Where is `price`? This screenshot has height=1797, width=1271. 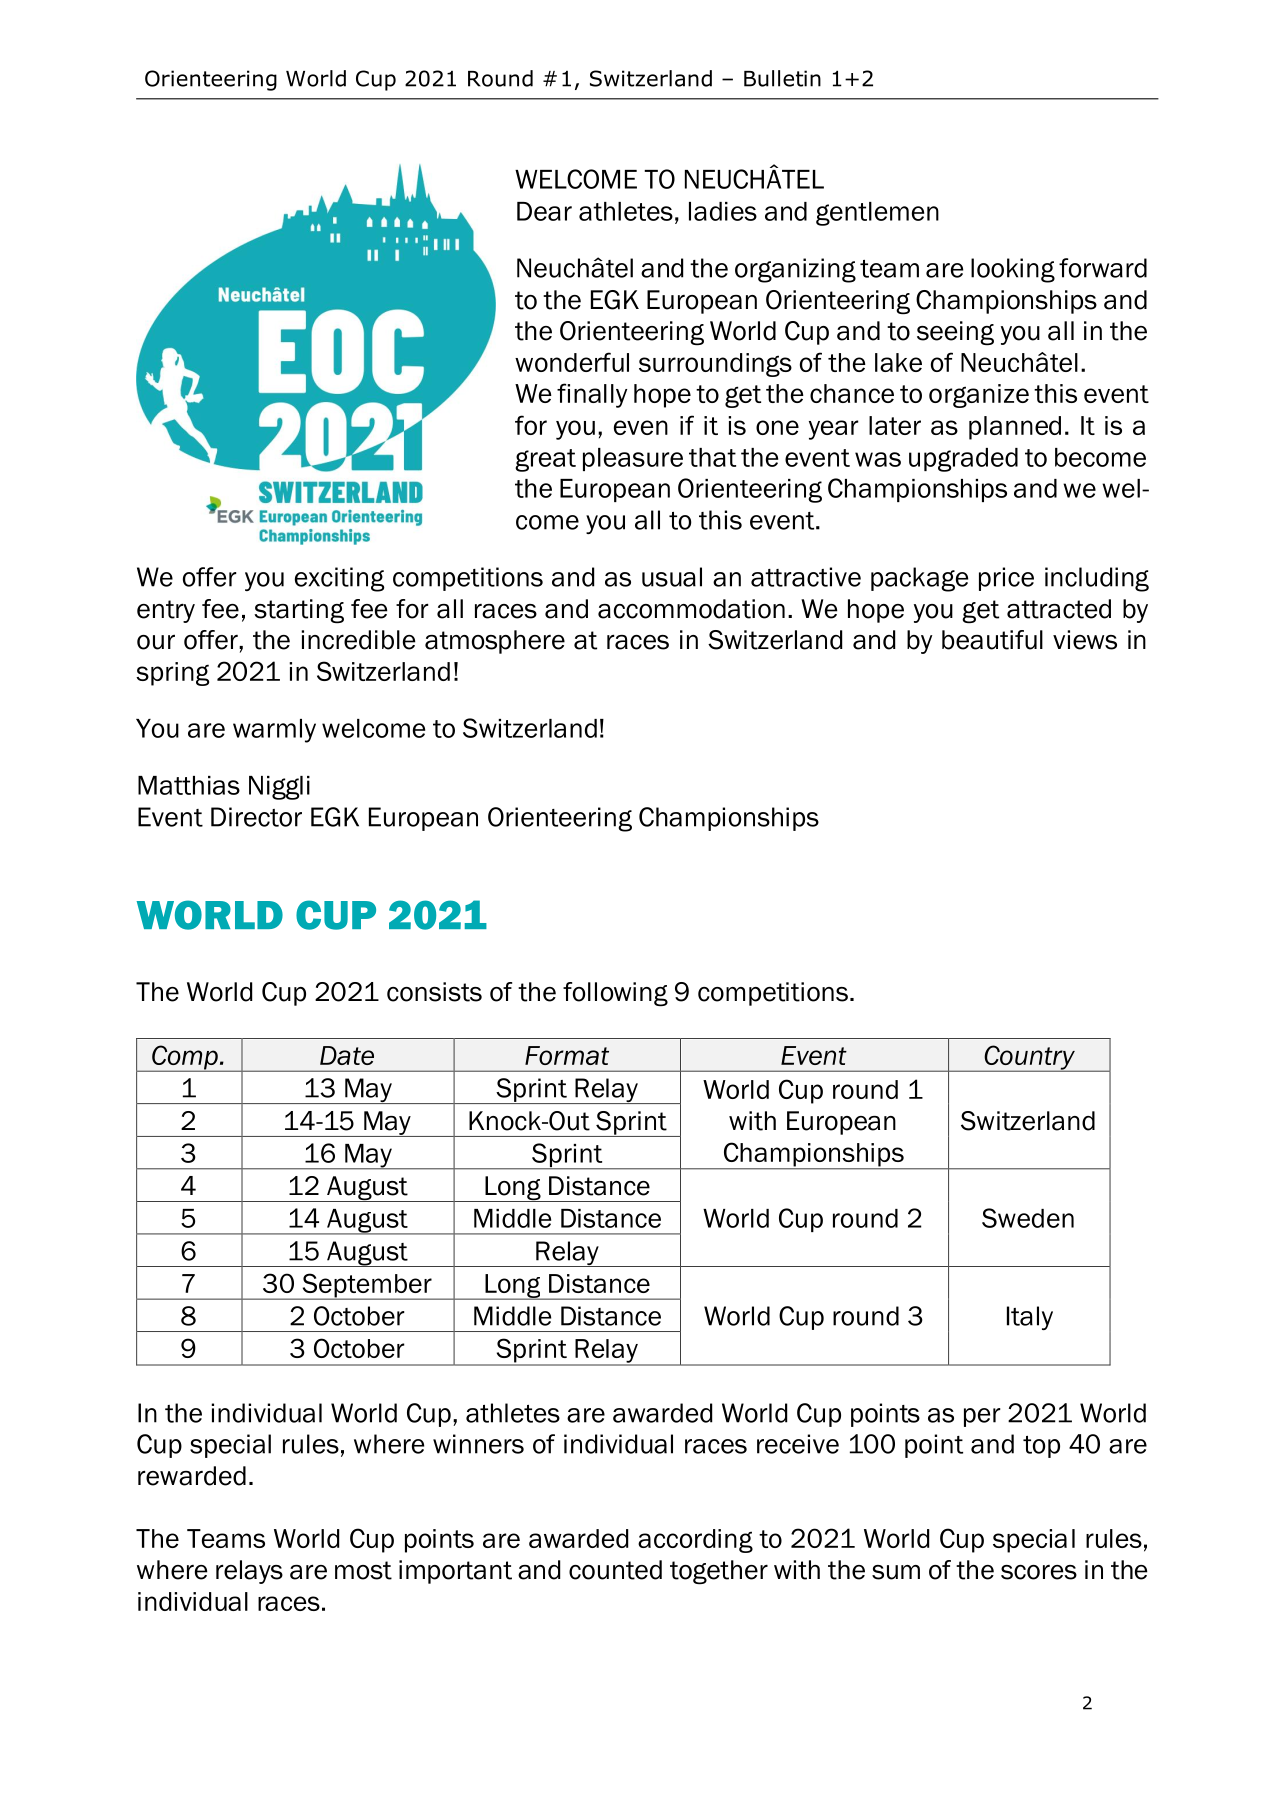
price is located at coordinates (1006, 579).
